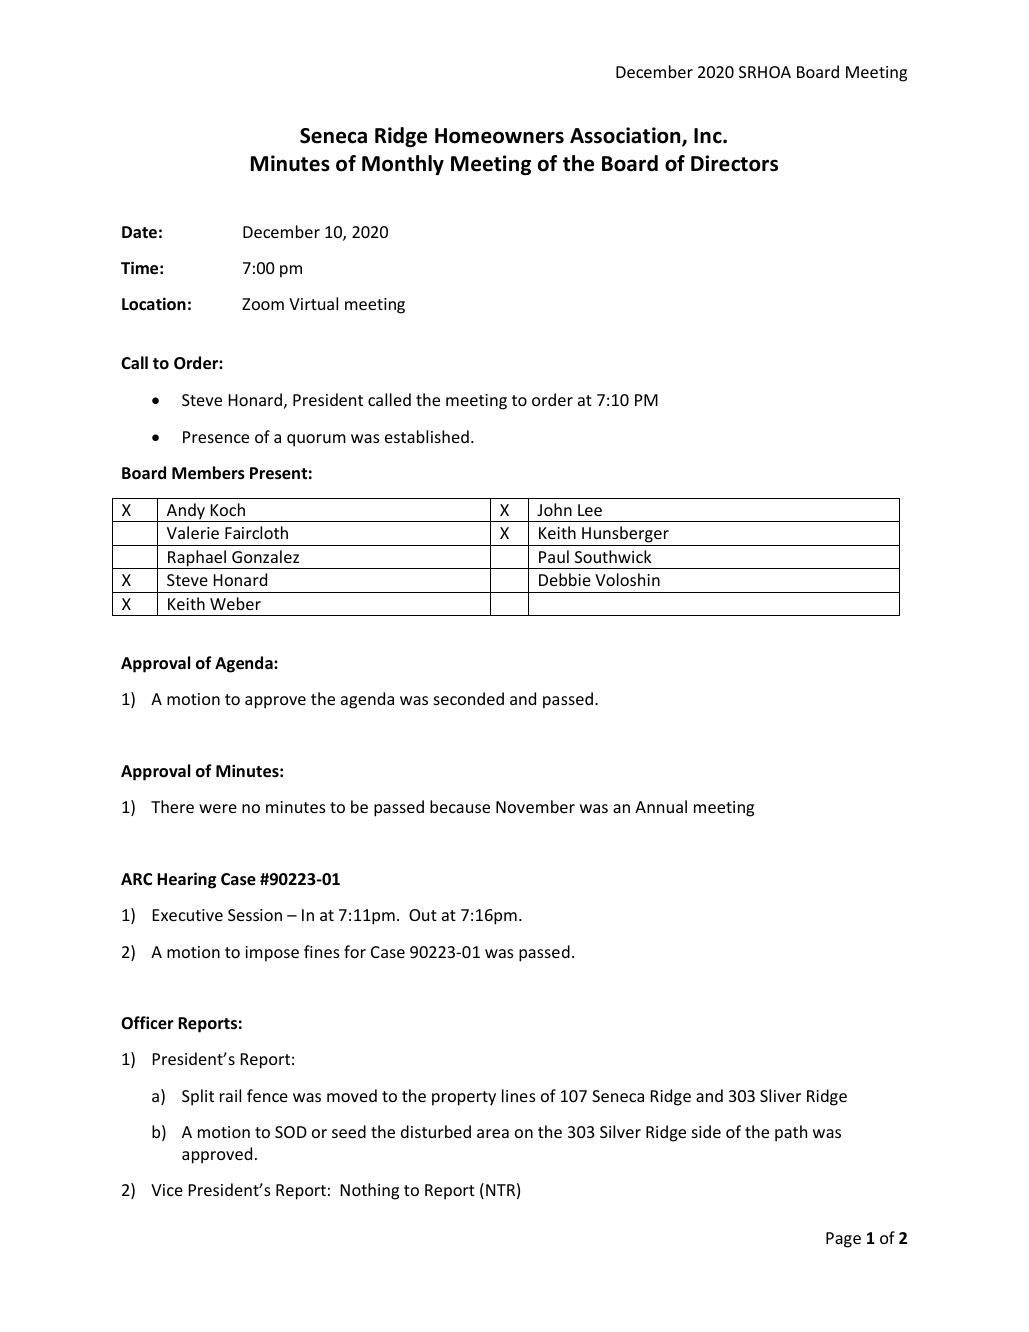 This page has width=1029, height=1332. I want to click on seconded, so click(469, 698).
